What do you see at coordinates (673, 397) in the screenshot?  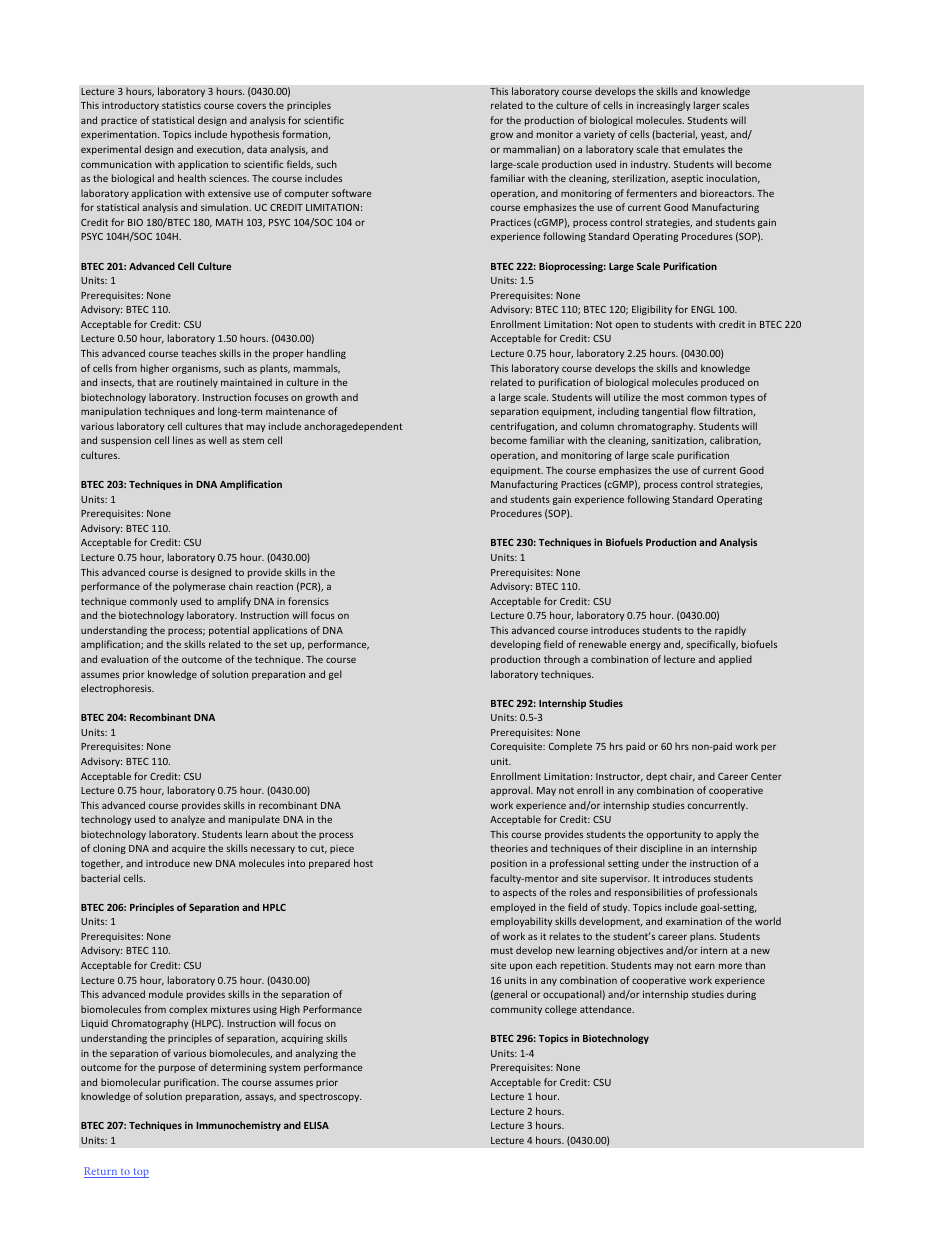 I see `most` at bounding box center [673, 397].
